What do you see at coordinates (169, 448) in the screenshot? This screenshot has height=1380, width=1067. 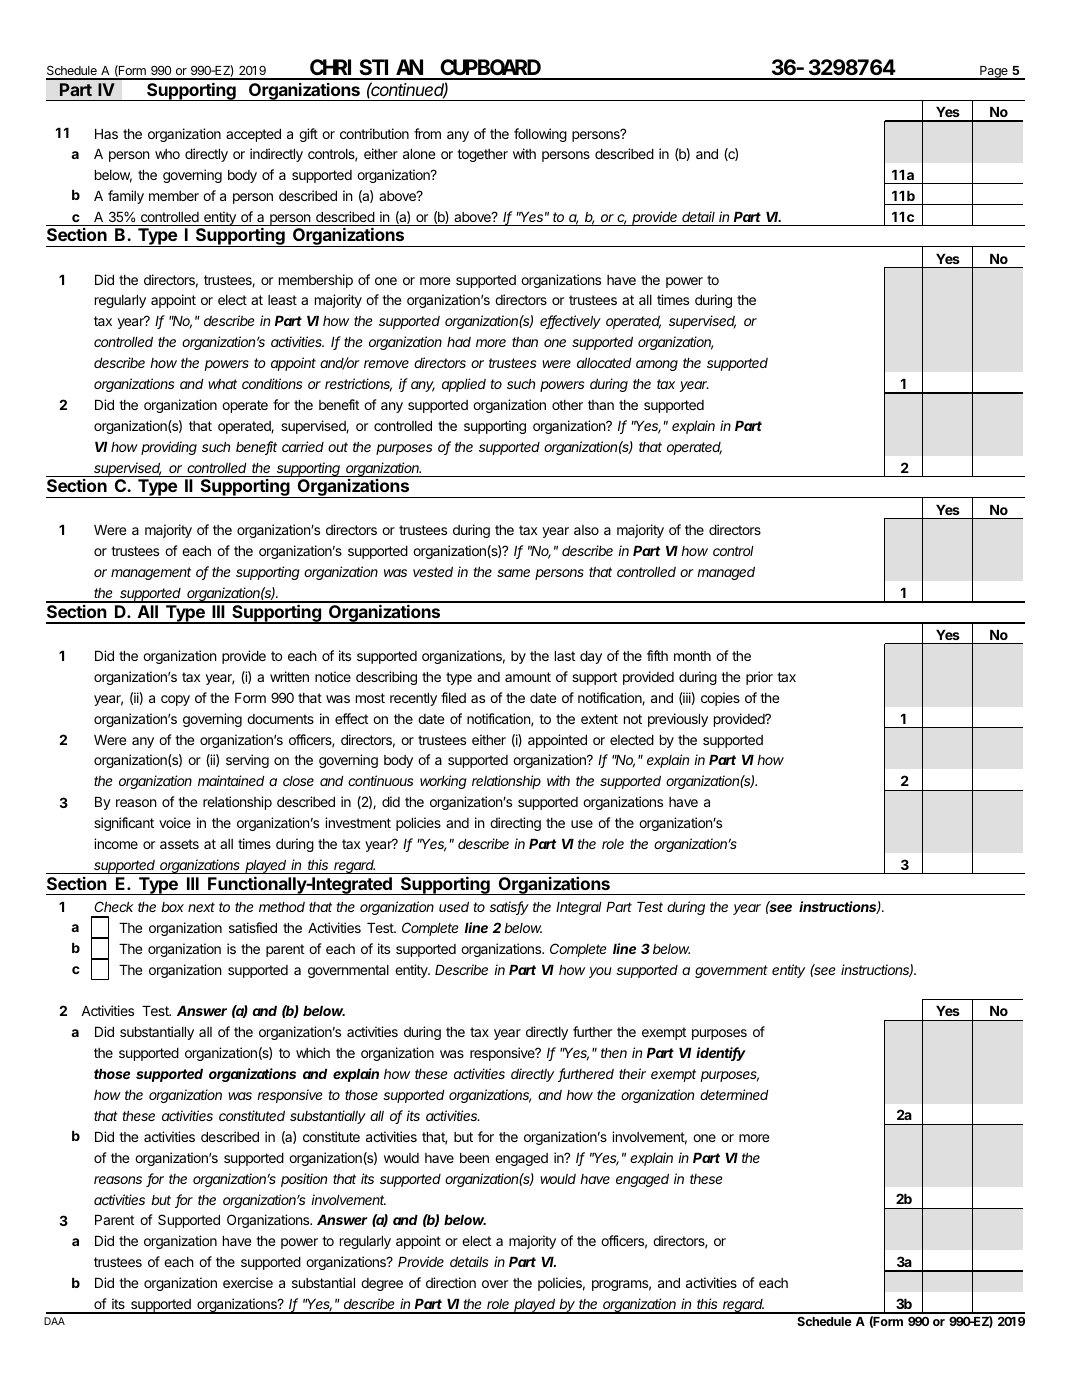 I see `providing` at bounding box center [169, 448].
